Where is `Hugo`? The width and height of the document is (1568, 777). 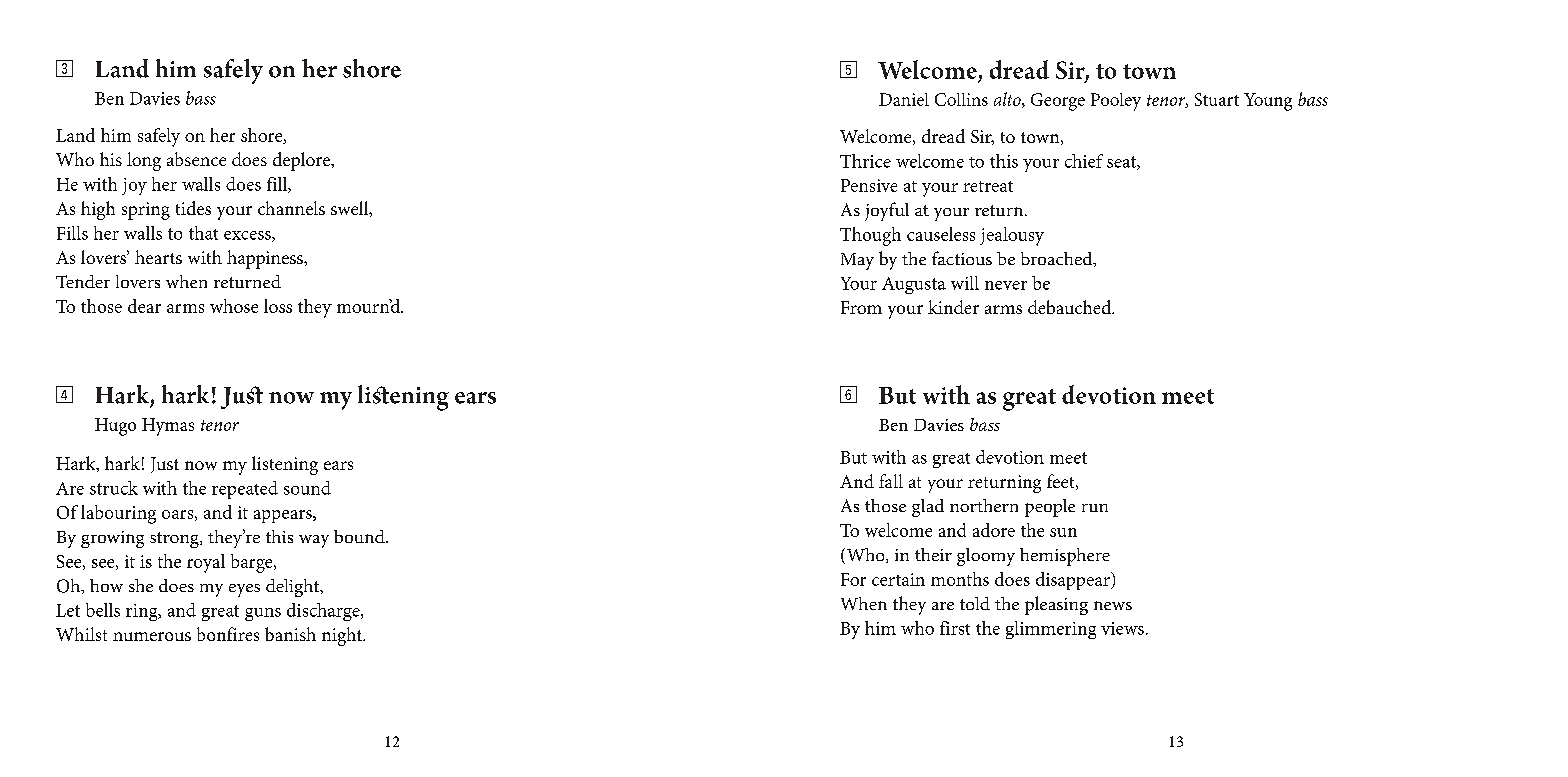 Hugo is located at coordinates (115, 427).
